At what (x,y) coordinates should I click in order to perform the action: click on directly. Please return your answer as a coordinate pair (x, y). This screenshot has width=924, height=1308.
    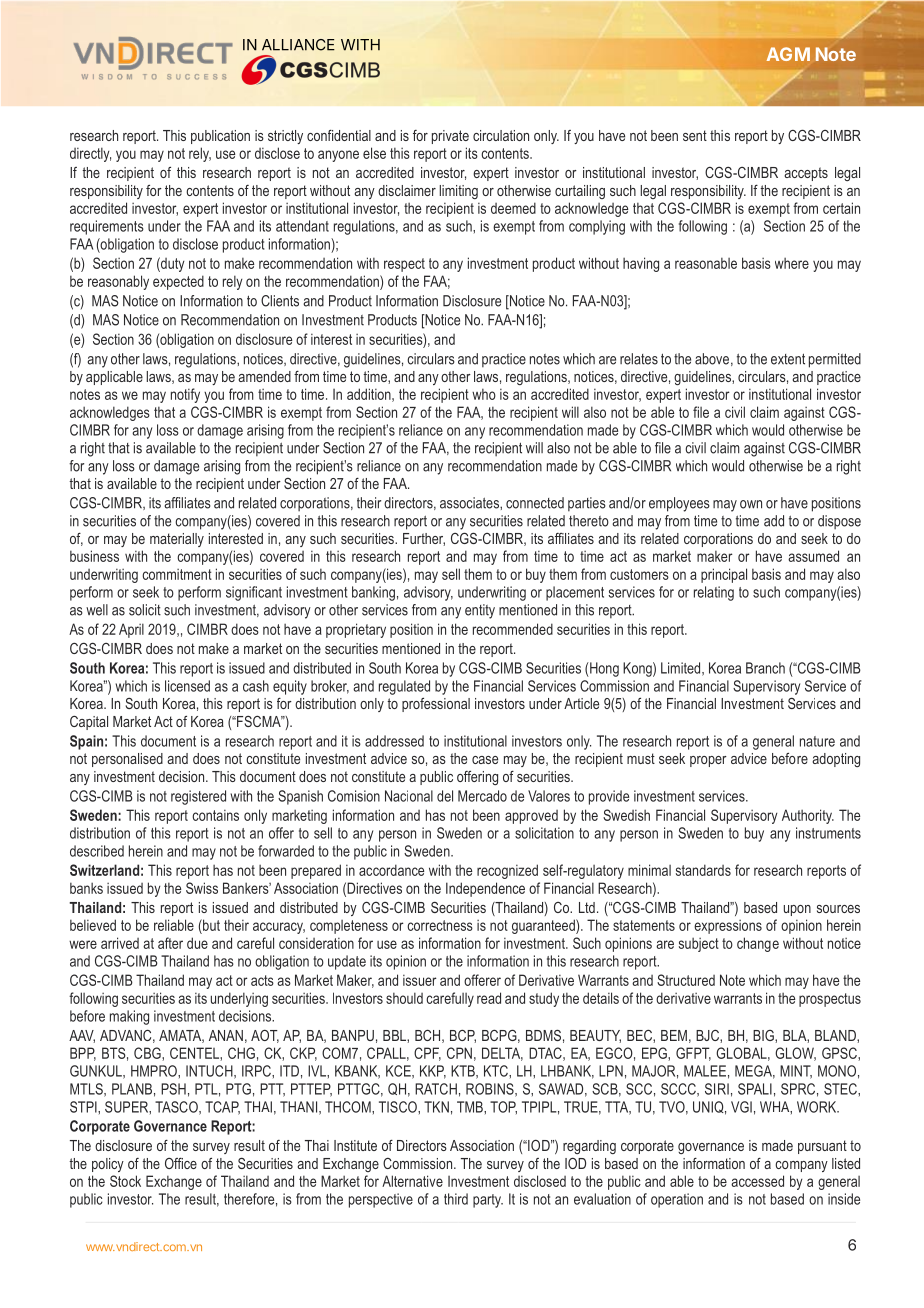
    Looking at the image, I should click on (90, 154).
